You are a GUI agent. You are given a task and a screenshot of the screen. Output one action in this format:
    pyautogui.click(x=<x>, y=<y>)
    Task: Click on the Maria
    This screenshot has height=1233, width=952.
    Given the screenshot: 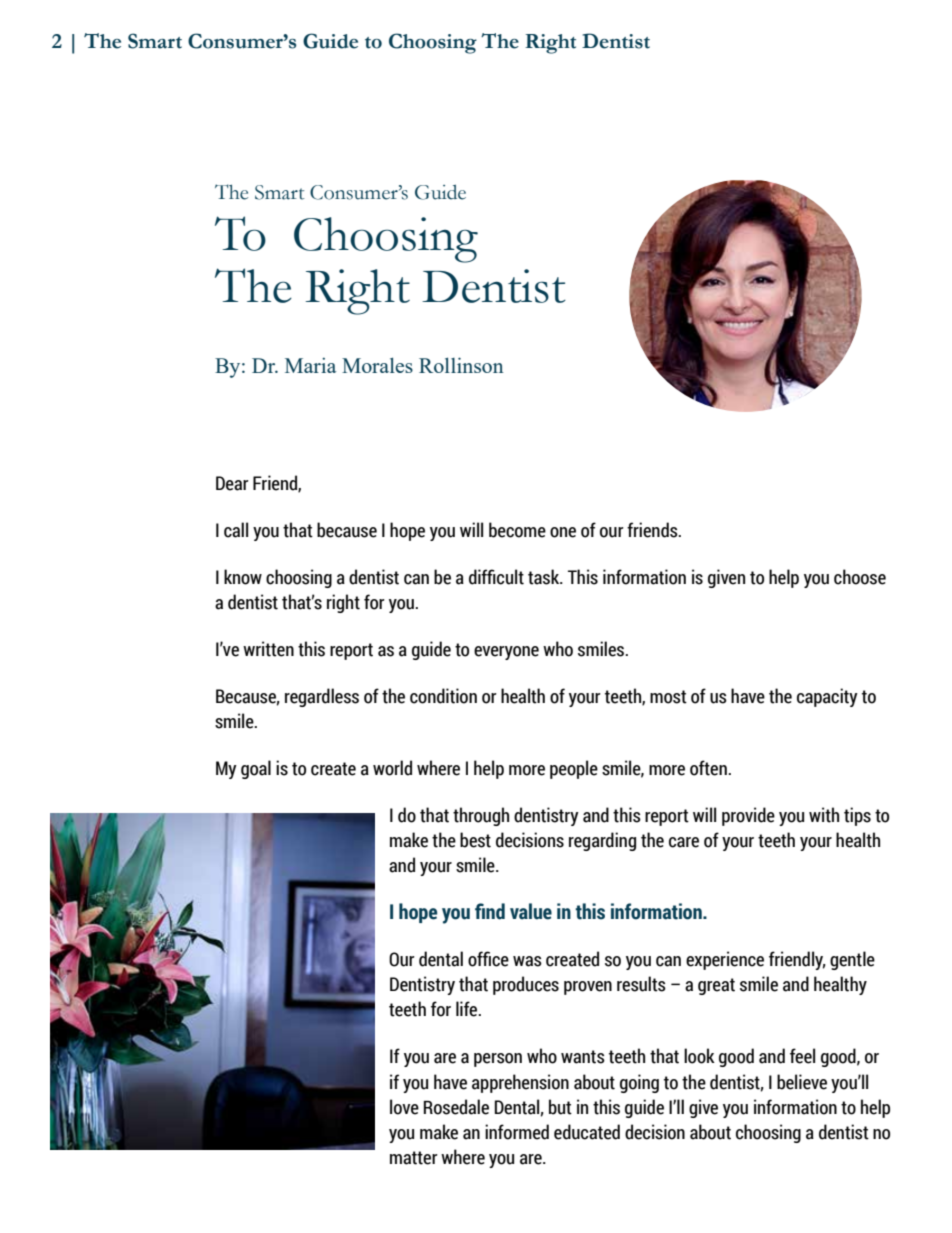 What is the action you would take?
    pyautogui.click(x=310, y=365)
